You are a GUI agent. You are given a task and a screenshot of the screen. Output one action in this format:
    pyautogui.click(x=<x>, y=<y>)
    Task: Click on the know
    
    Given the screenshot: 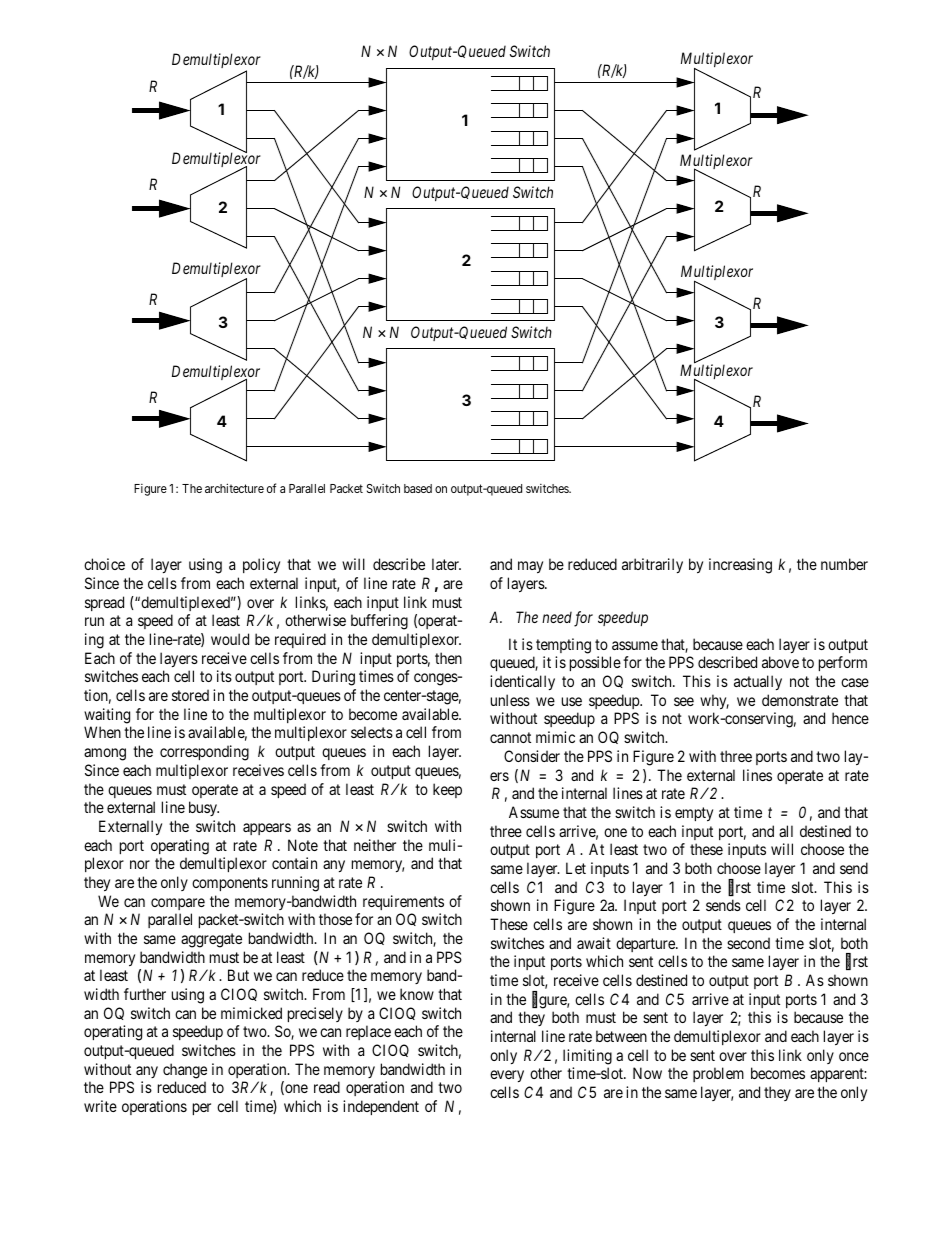 What is the action you would take?
    pyautogui.click(x=417, y=994)
